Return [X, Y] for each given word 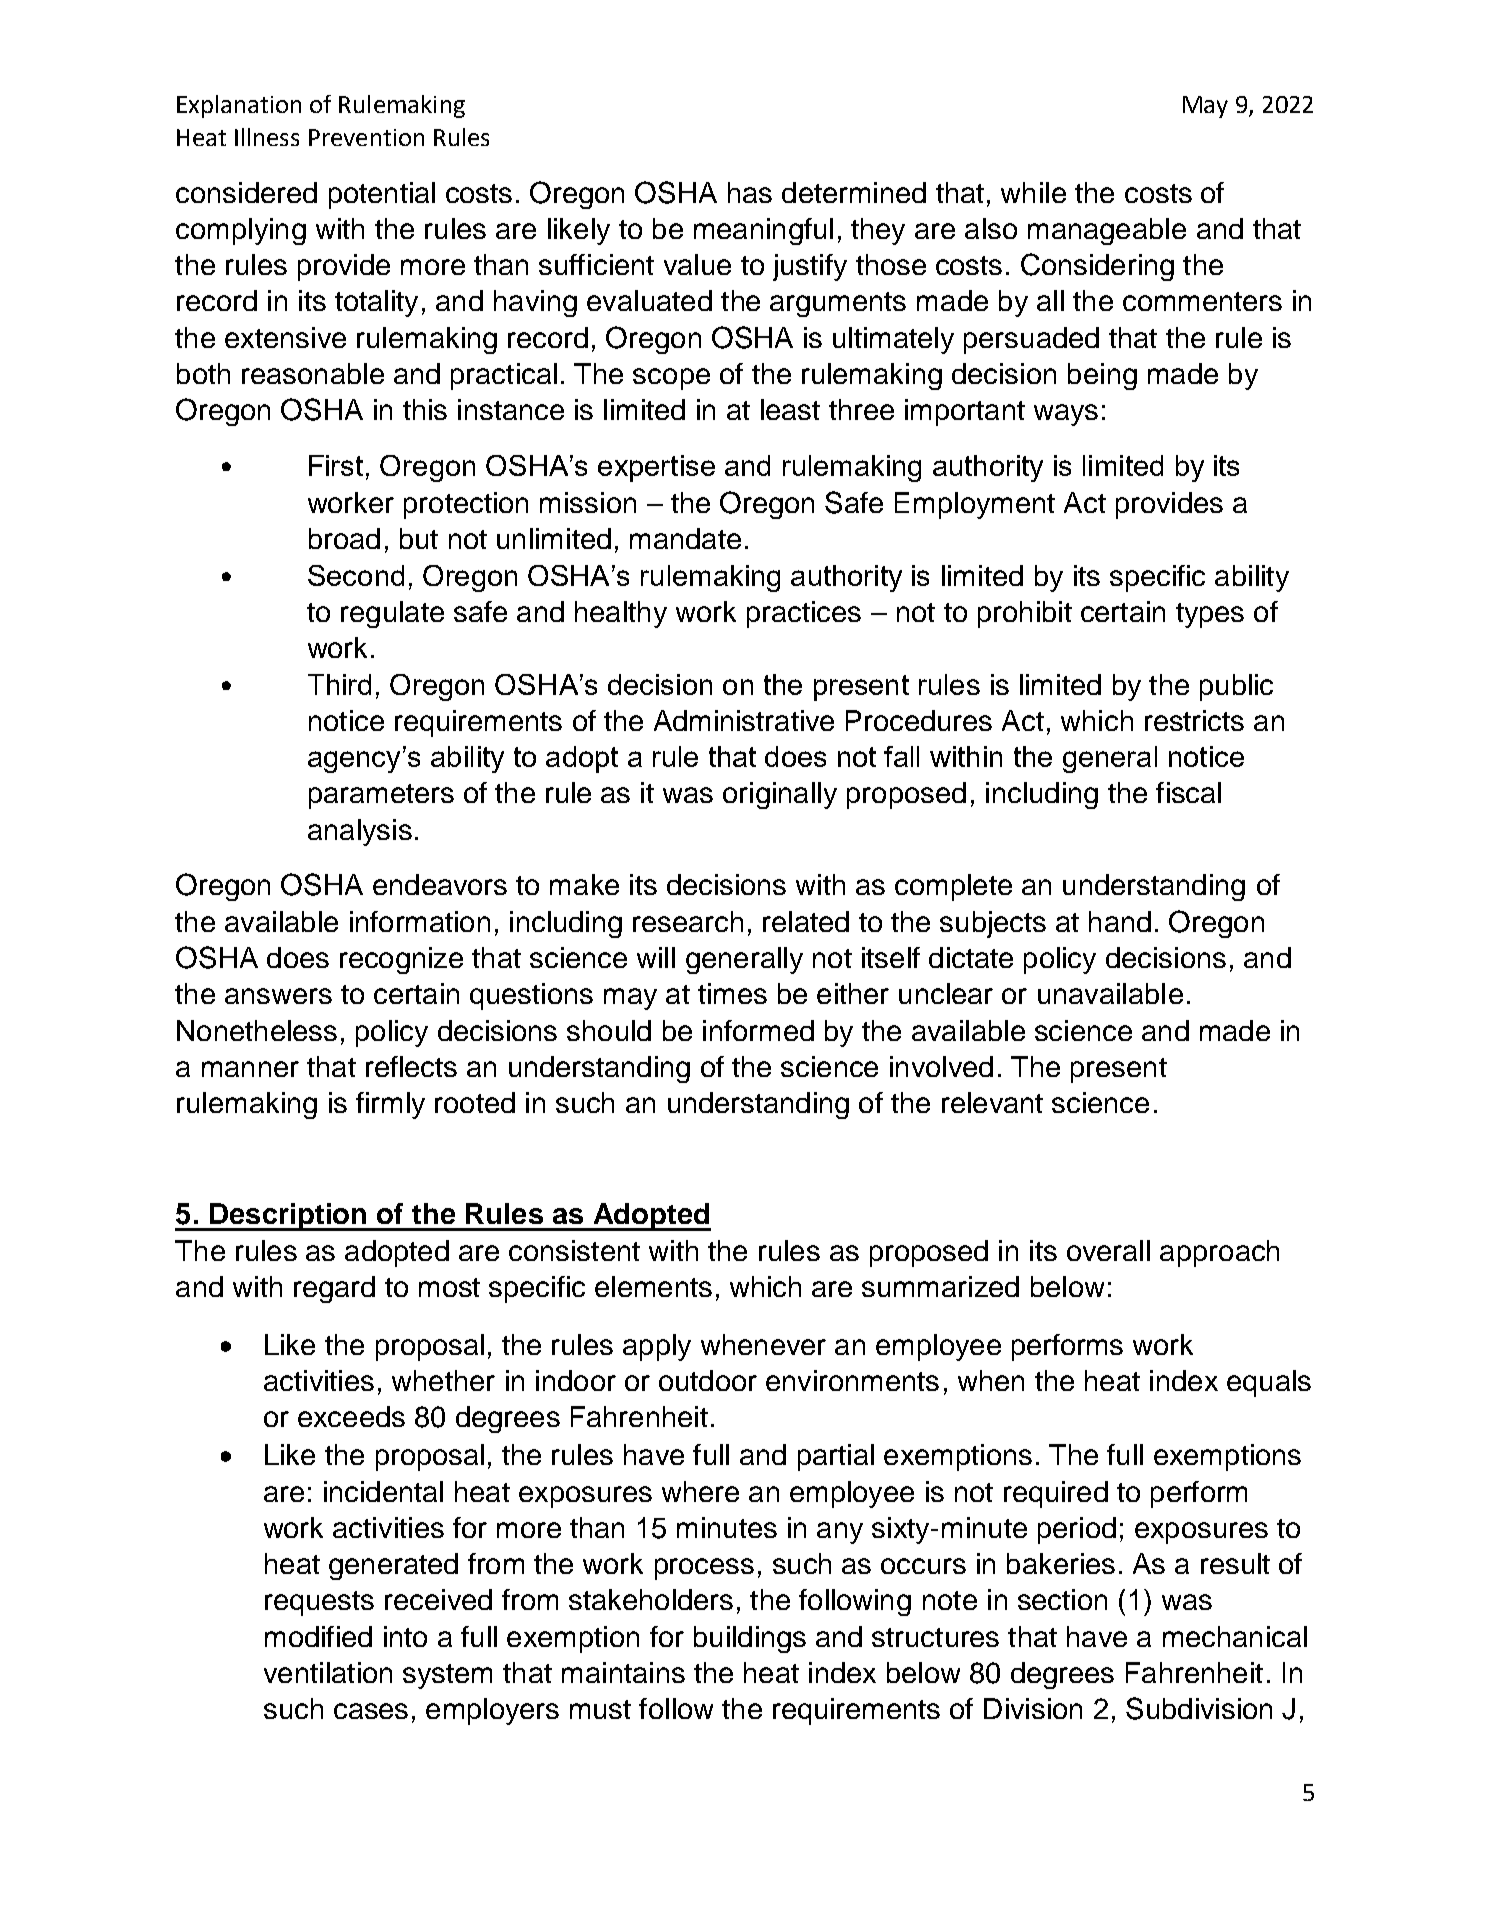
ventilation [328, 1672]
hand [1120, 921]
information [420, 921]
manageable [1107, 231]
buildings [750, 1639]
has [750, 192]
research [688, 921]
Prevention [366, 137]
